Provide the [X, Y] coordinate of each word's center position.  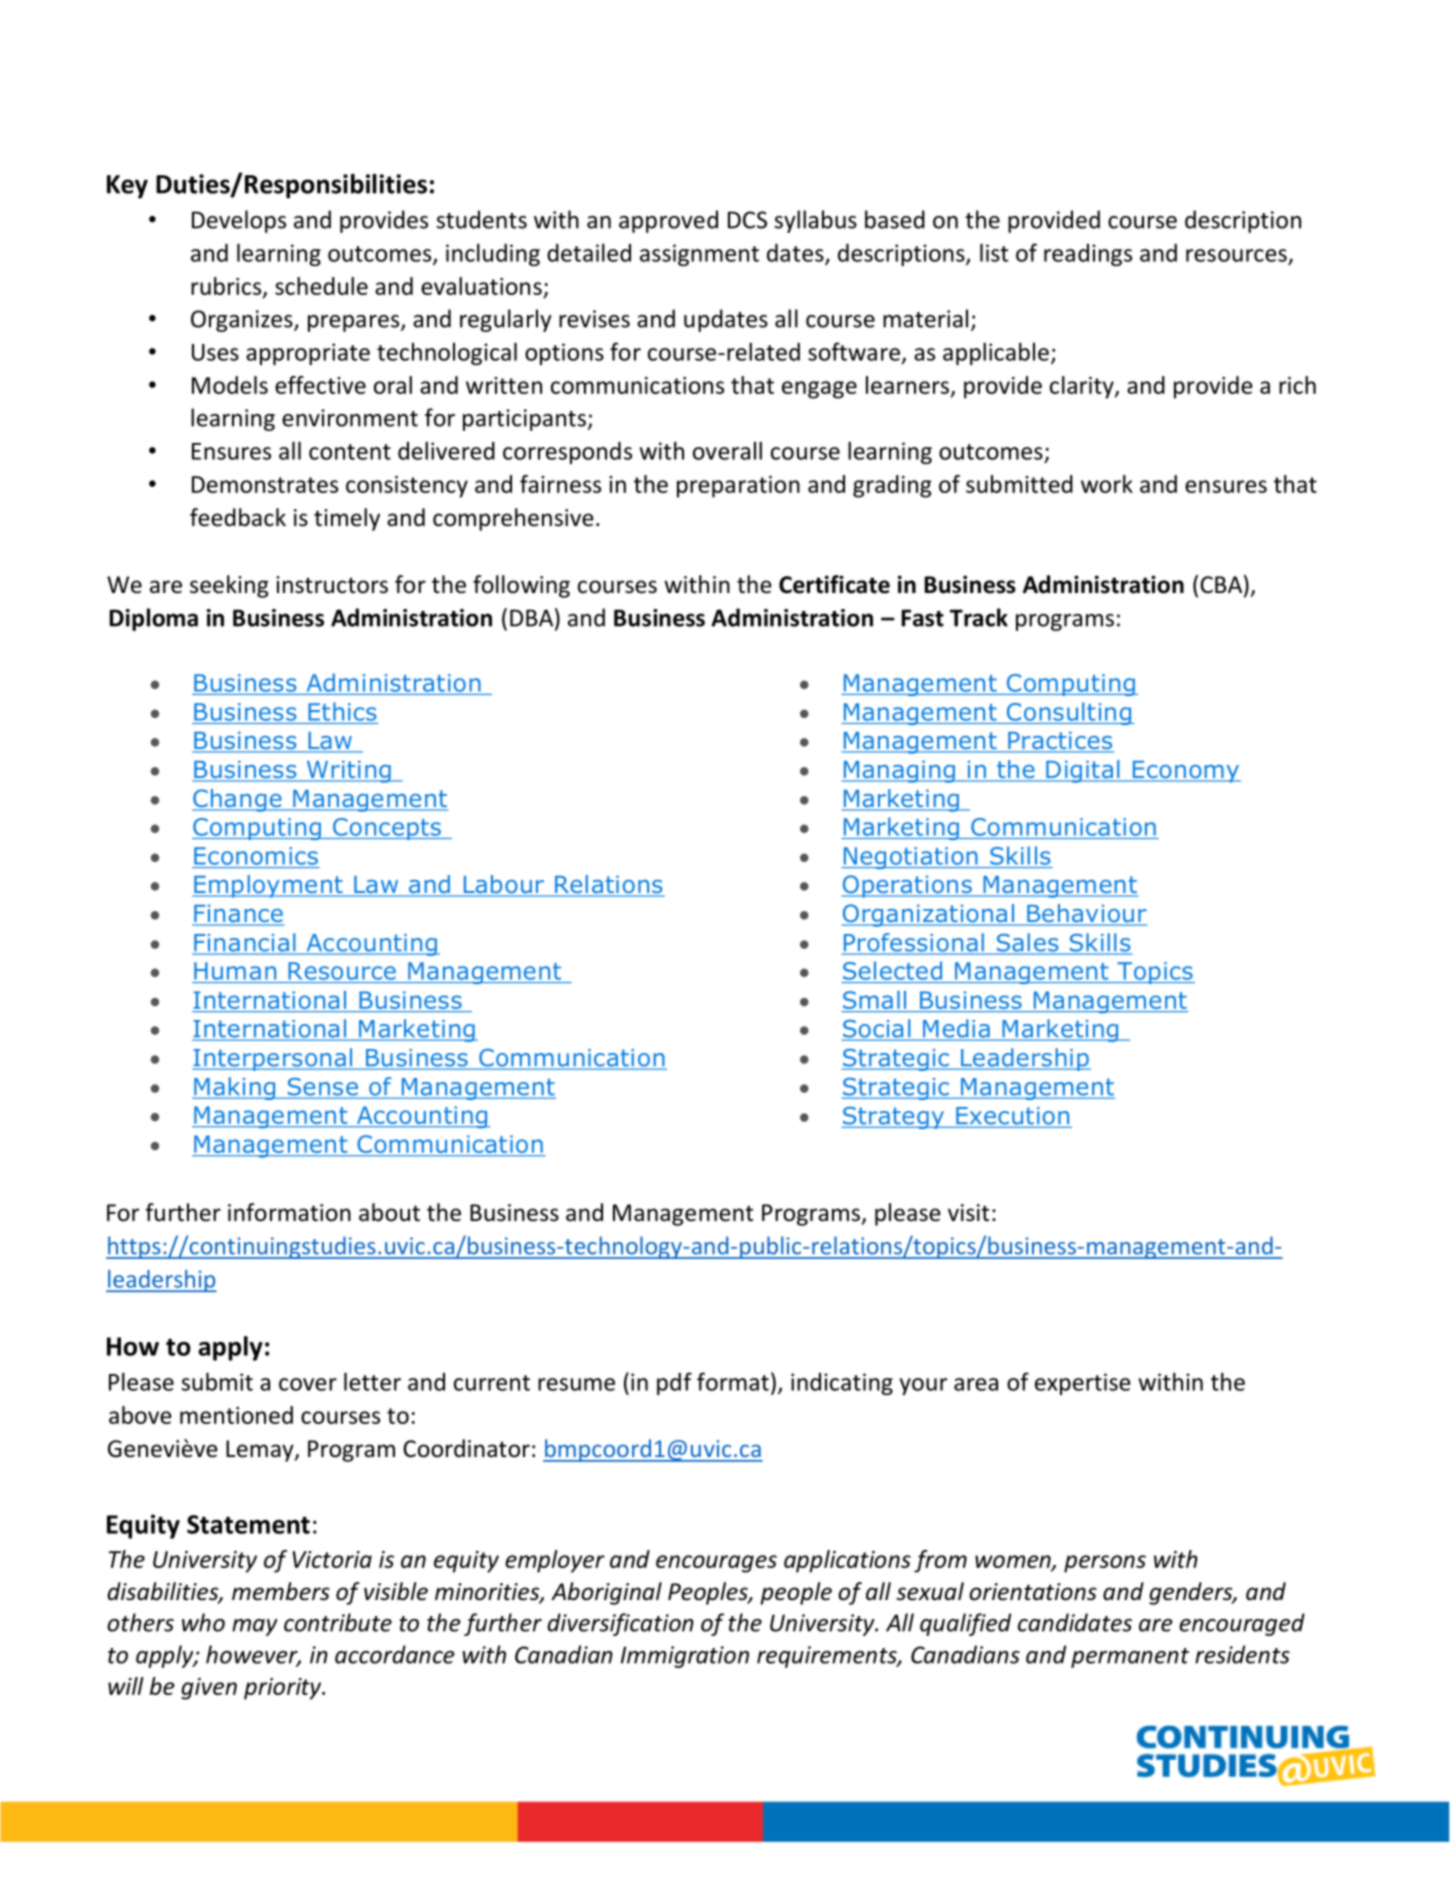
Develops [239, 221]
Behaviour [1086, 914]
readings [1088, 255]
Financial [245, 943]
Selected [892, 970]
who [203, 1622]
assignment [699, 255]
